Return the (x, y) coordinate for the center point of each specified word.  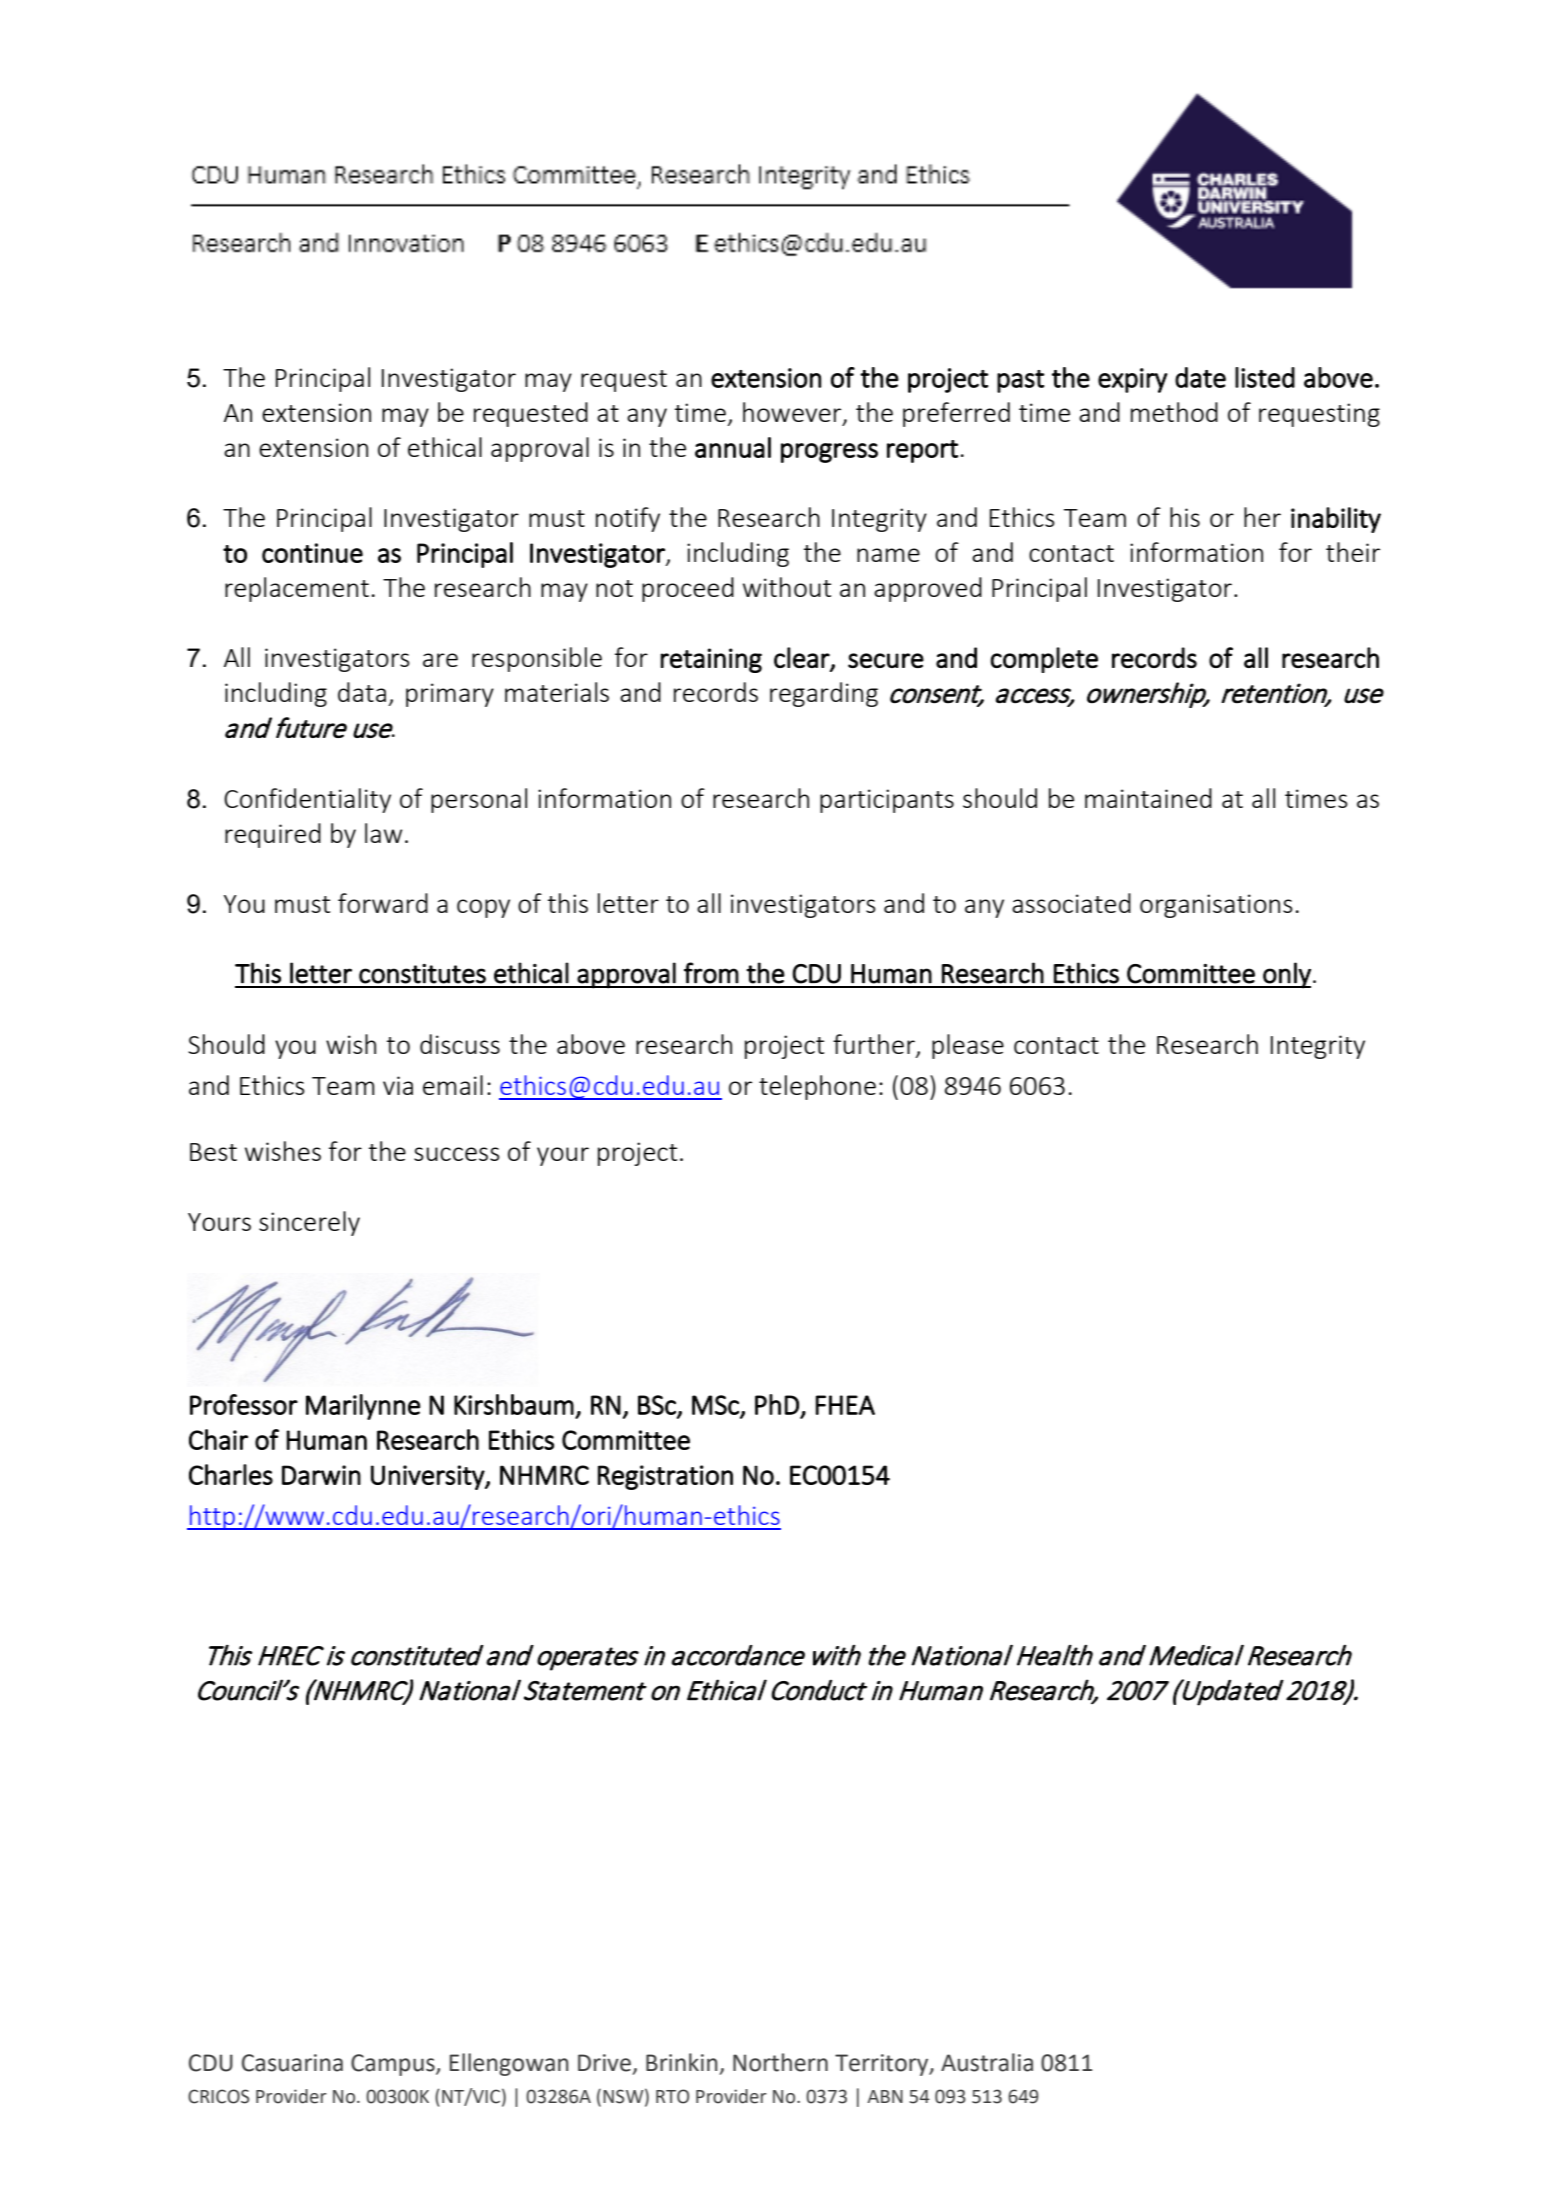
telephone (817, 1087)
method (1174, 412)
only (1286, 975)
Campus (394, 2065)
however (793, 413)
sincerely (309, 1223)
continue (312, 553)
